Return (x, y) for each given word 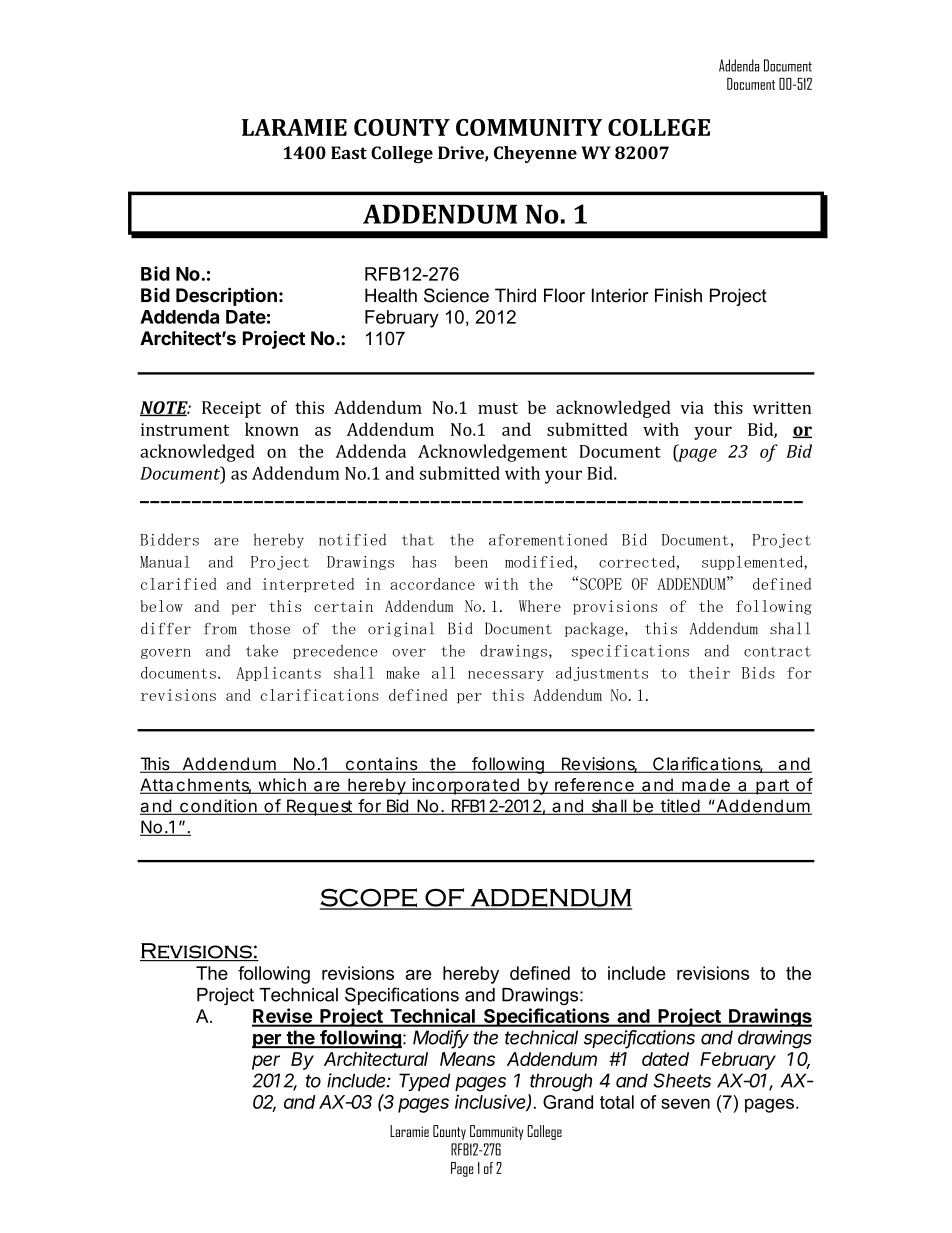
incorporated (465, 786)
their (709, 673)
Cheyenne (535, 154)
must (498, 408)
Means (467, 1059)
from (220, 628)
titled (680, 807)
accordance (432, 584)
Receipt (231, 409)
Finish (678, 295)
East (349, 153)
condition (218, 807)
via (692, 407)
